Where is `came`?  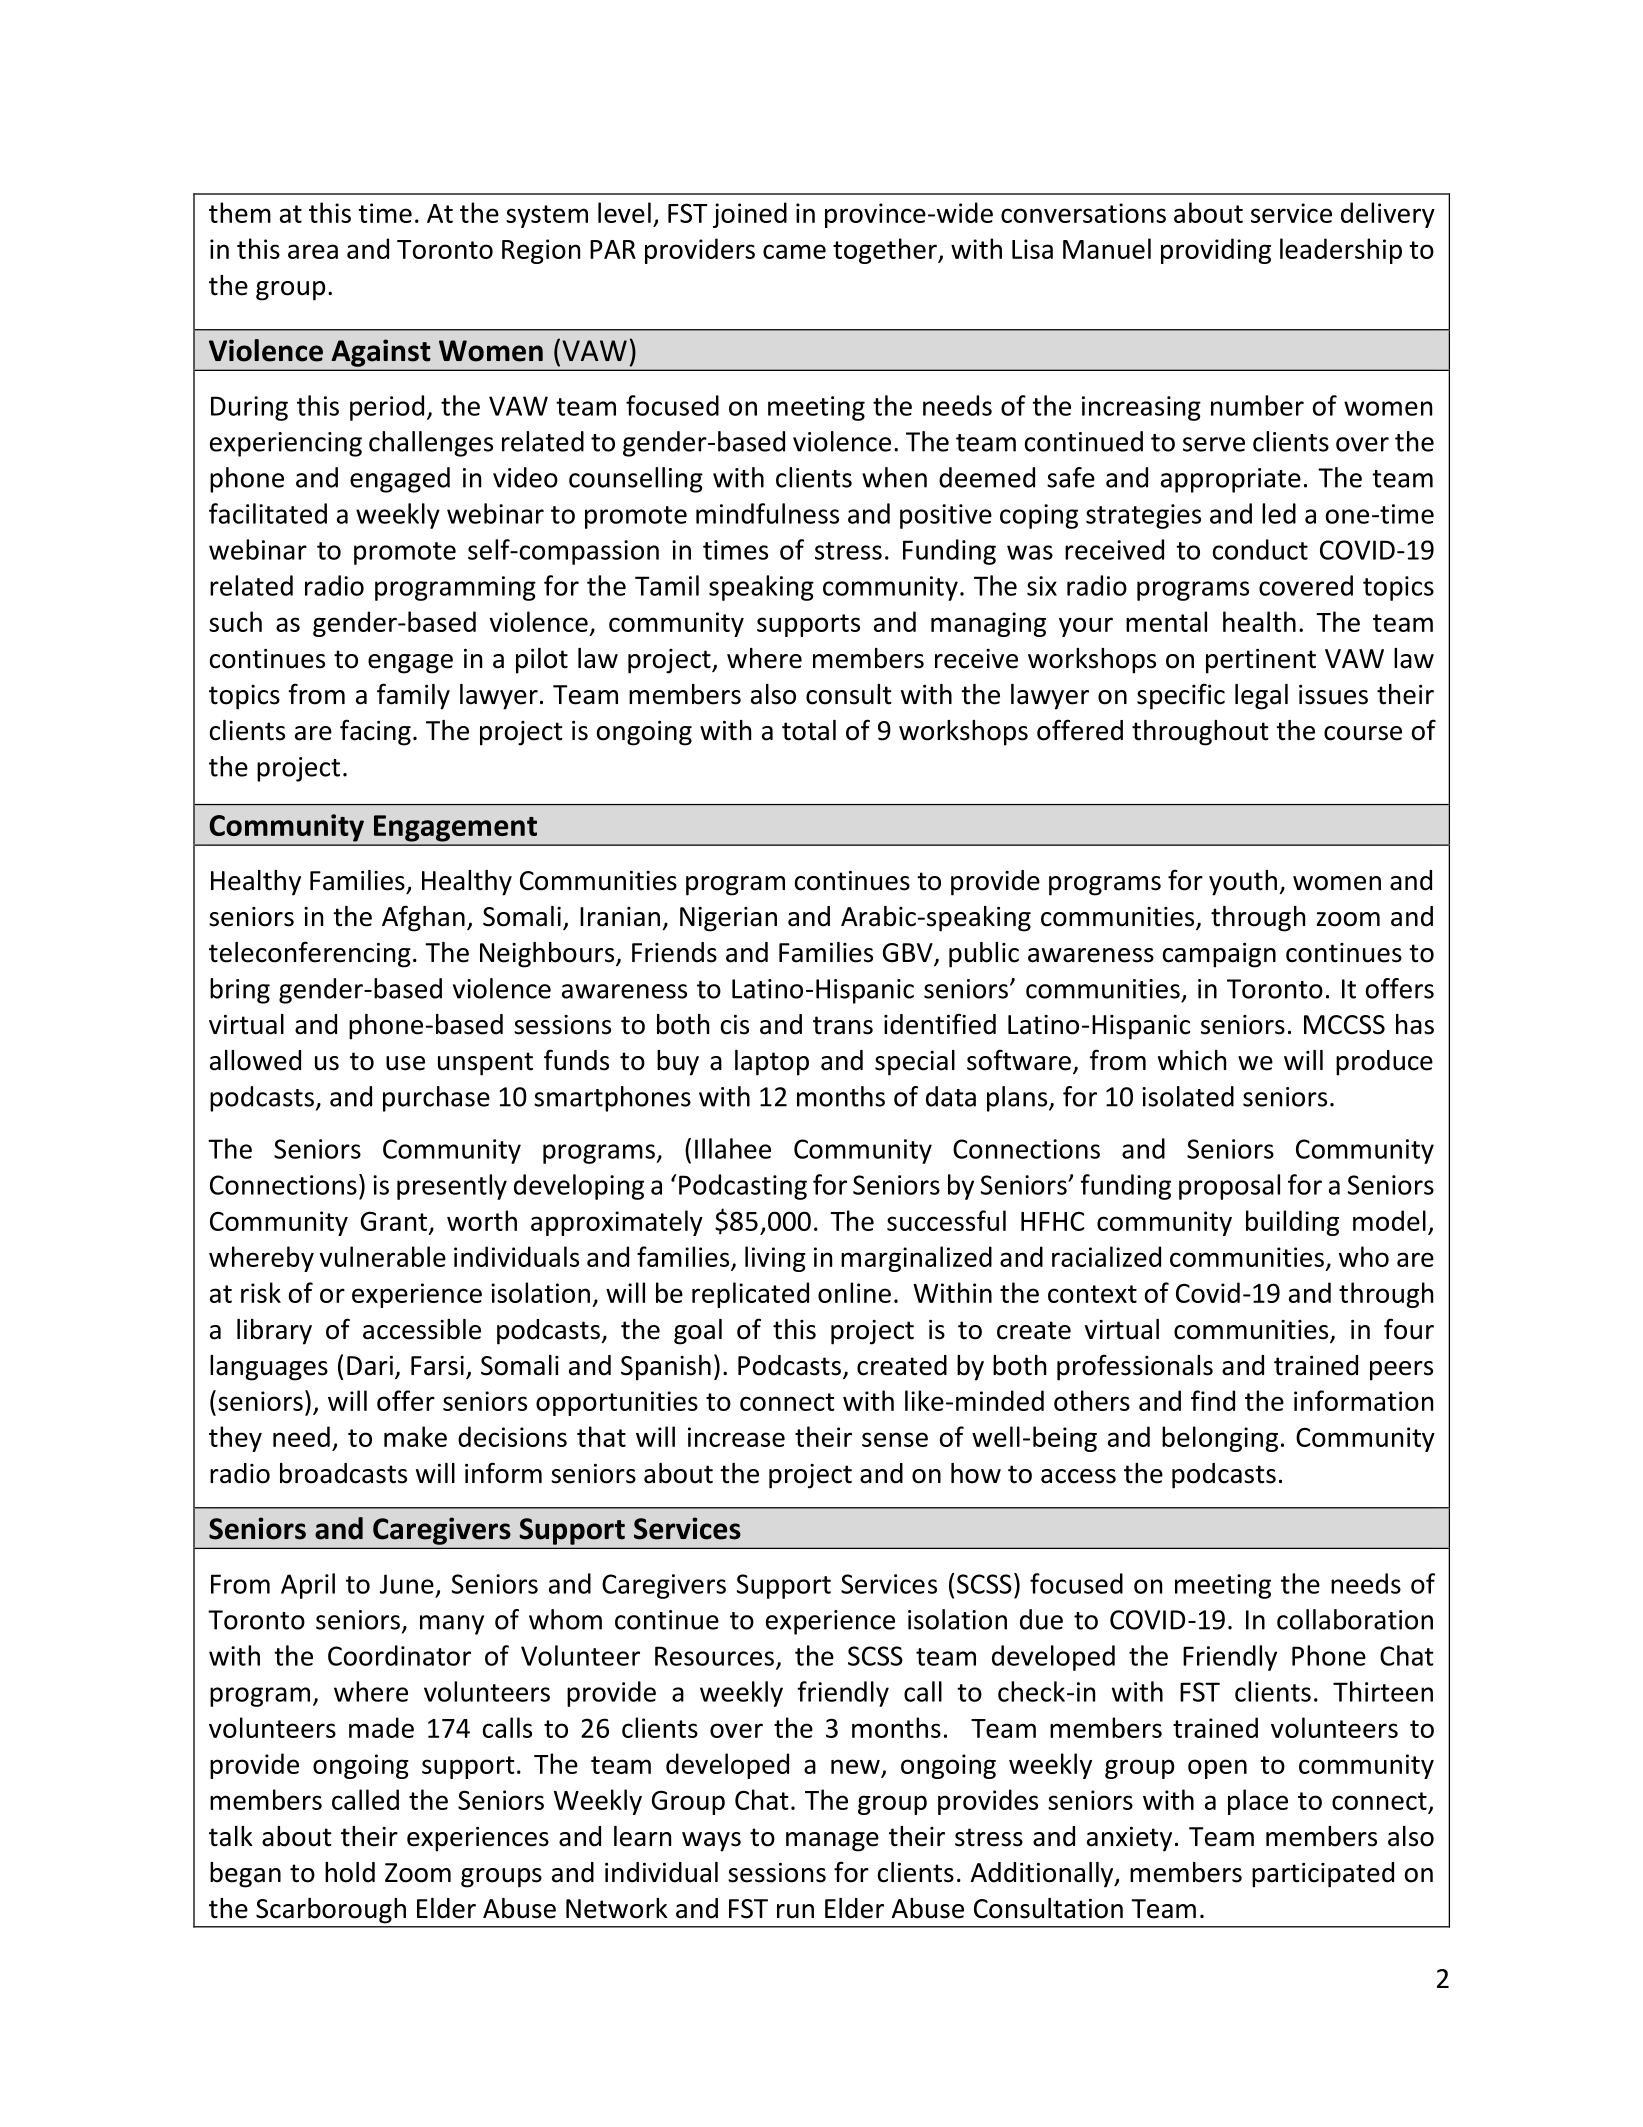 came is located at coordinates (794, 251).
